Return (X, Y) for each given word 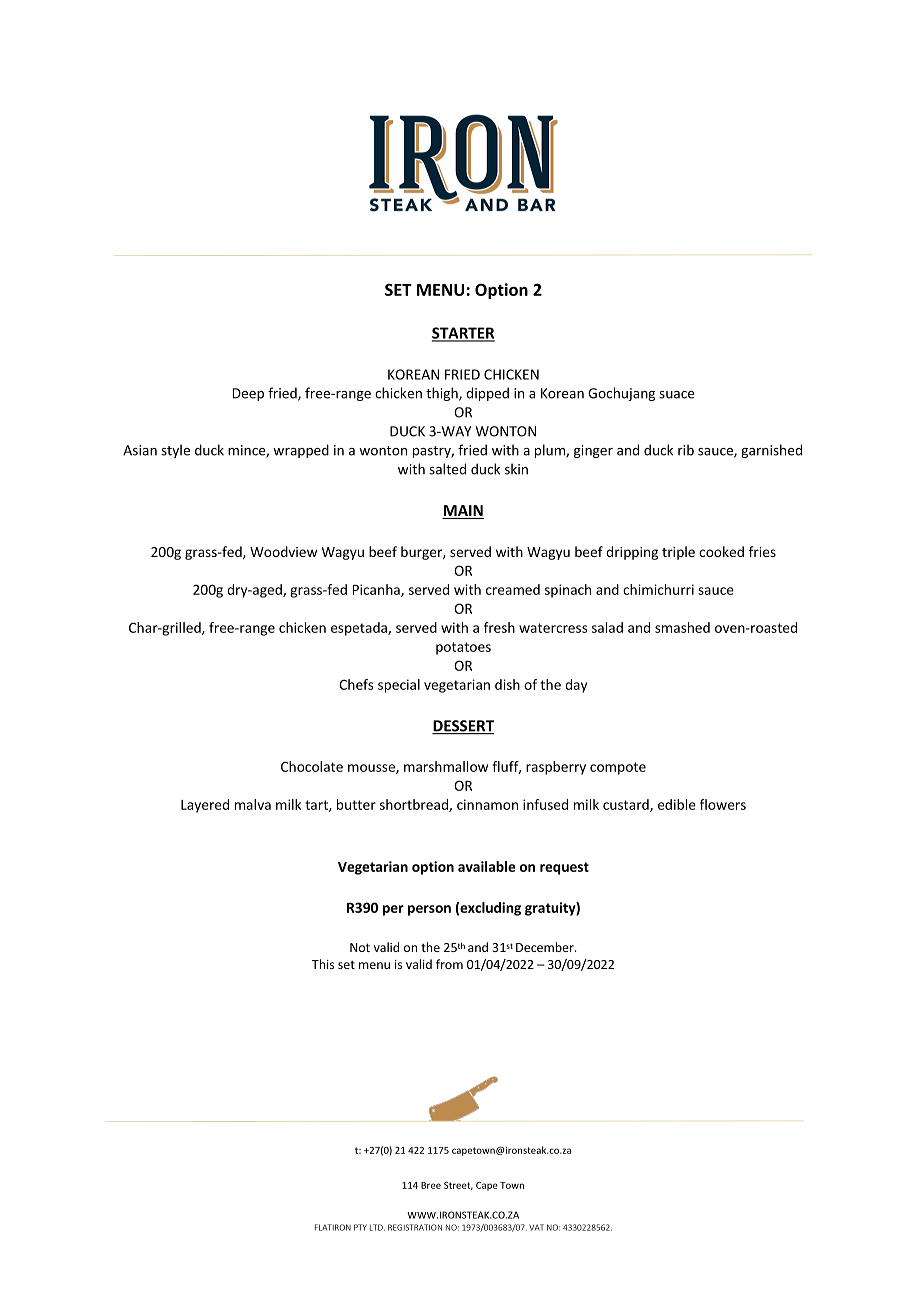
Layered (205, 806)
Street (458, 1186)
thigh (443, 394)
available (487, 866)
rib (686, 450)
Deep (248, 394)
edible (677, 804)
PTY (360, 1227)
